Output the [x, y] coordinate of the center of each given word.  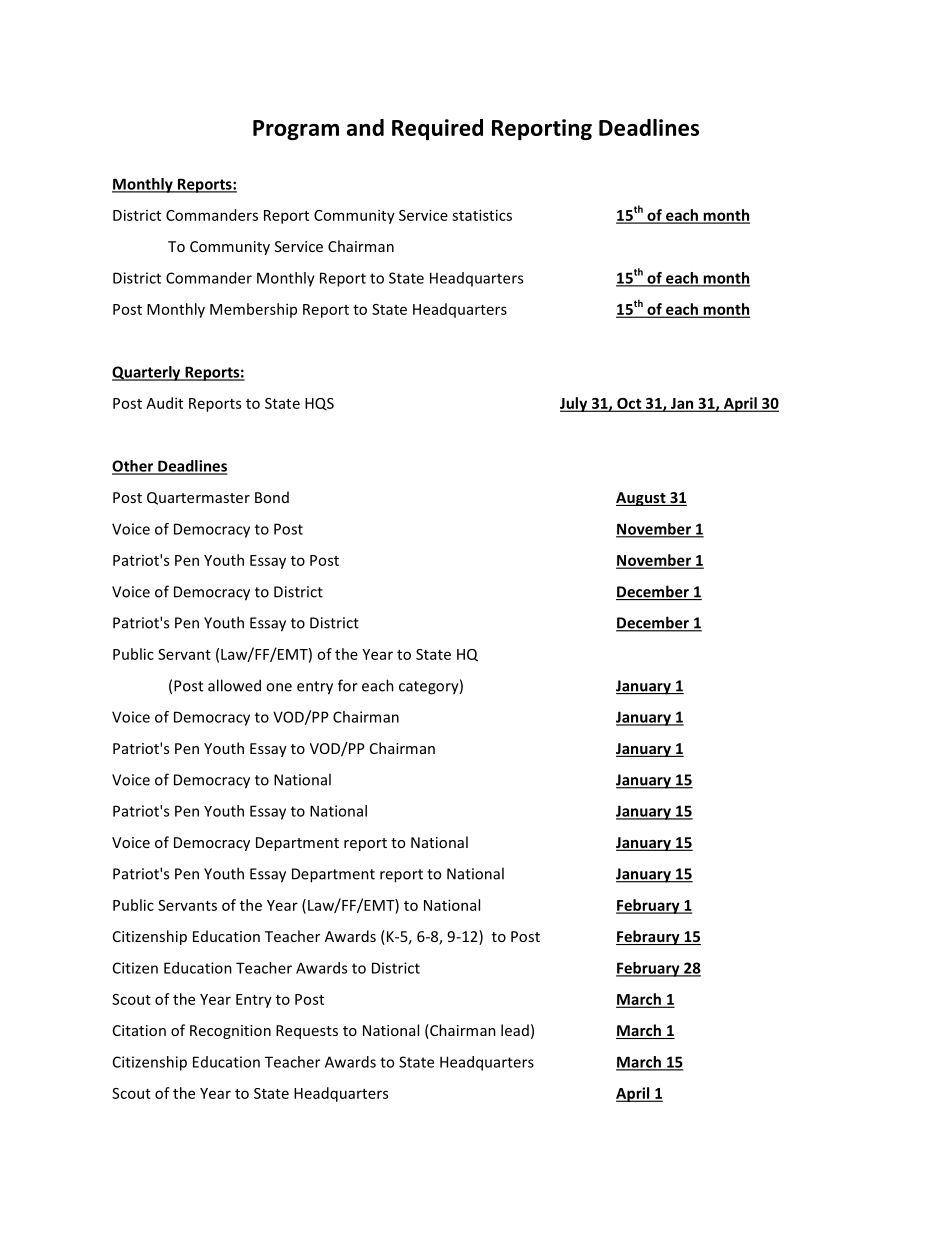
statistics [482, 215]
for [348, 685]
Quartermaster [198, 498]
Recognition [230, 1032]
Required [437, 129]
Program [296, 130]
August [642, 499]
